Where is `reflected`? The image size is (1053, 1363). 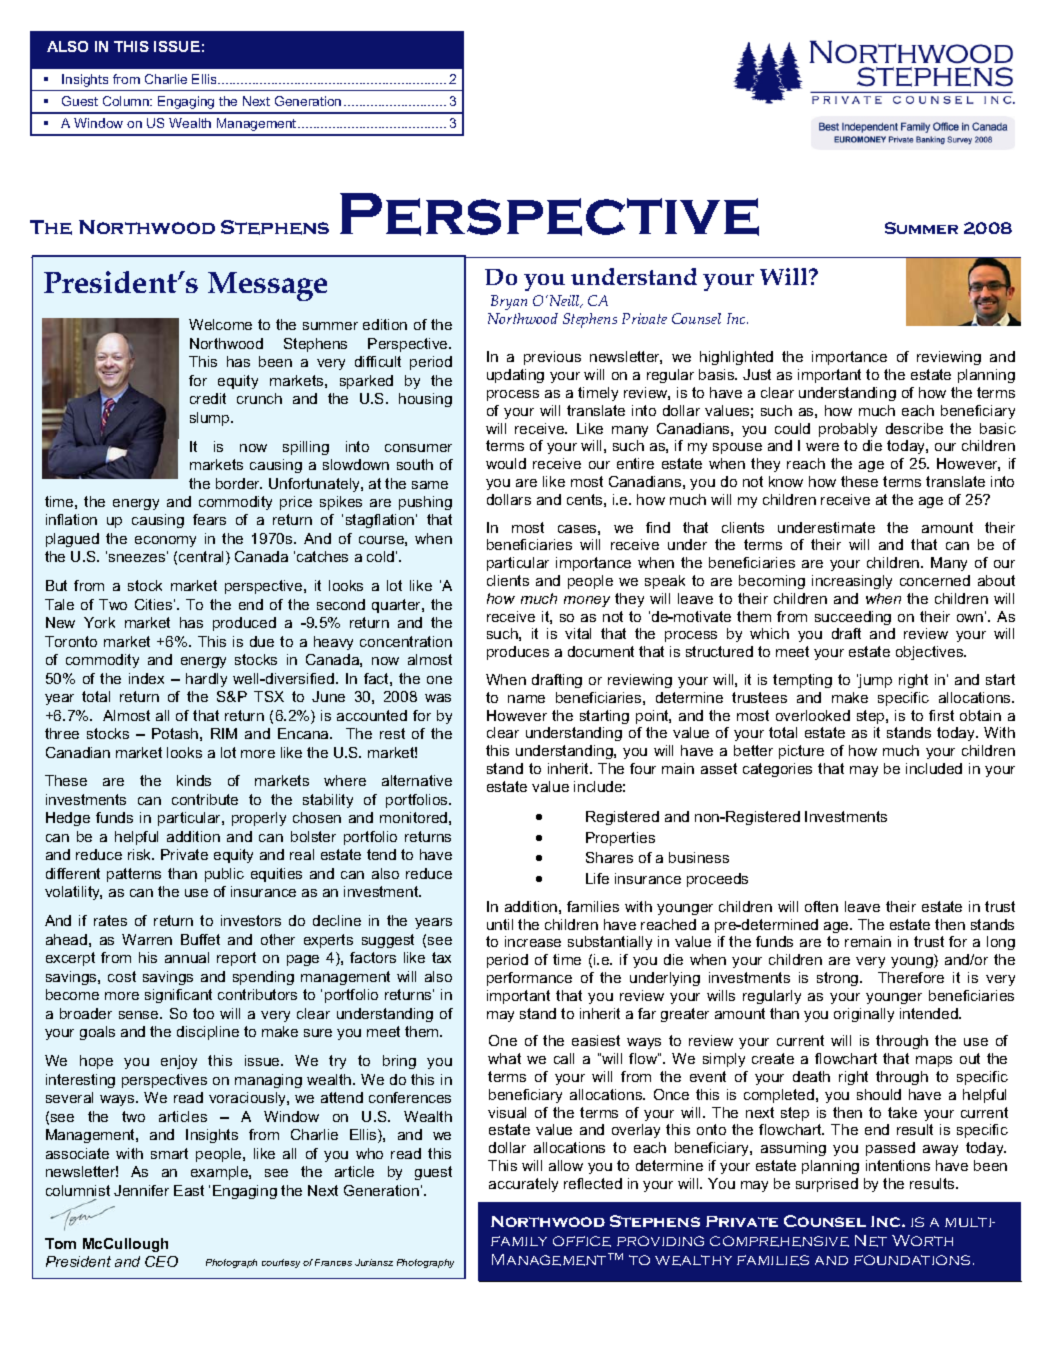 reflected is located at coordinates (593, 1183).
